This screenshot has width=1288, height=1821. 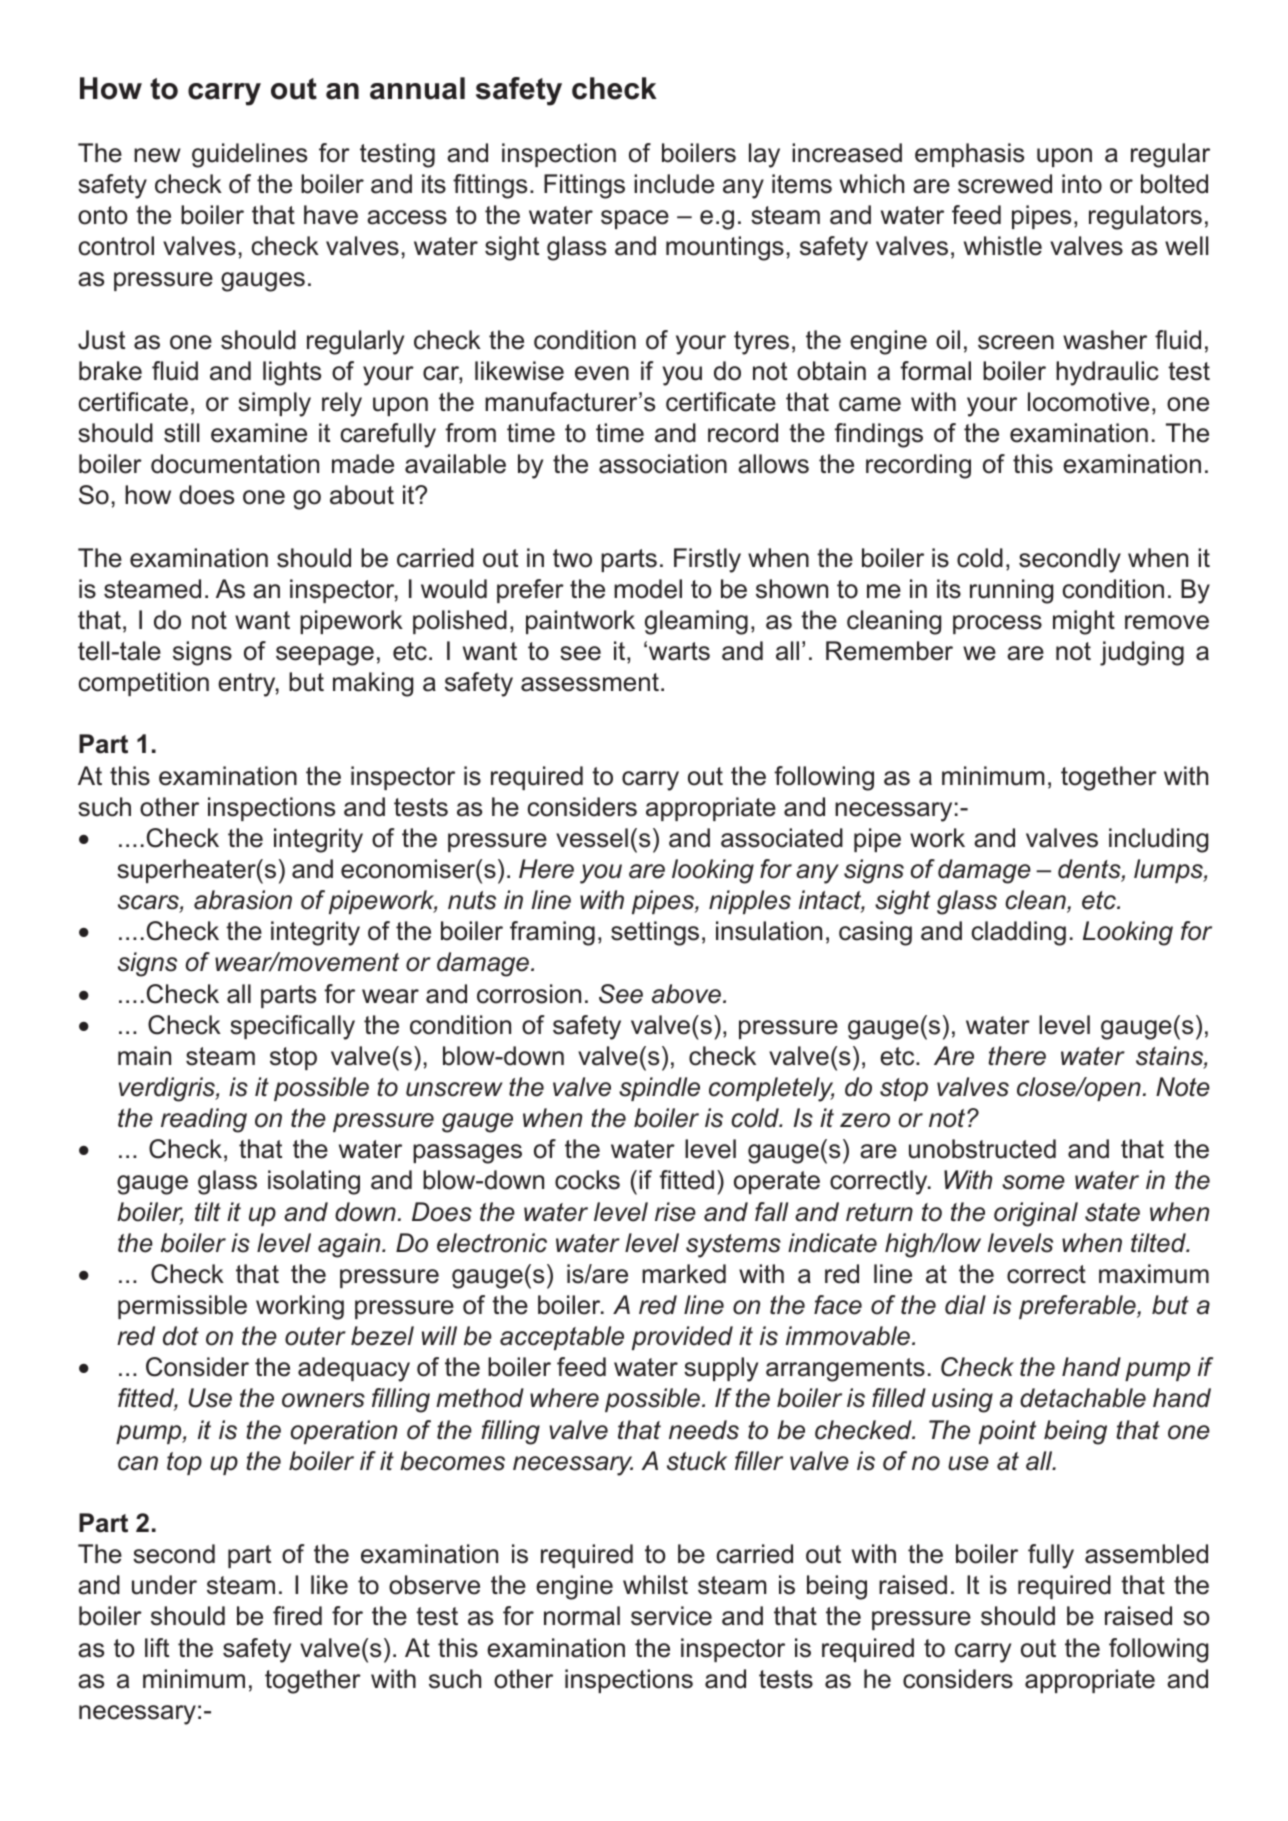 I want to click on cocks, so click(x=587, y=1180).
